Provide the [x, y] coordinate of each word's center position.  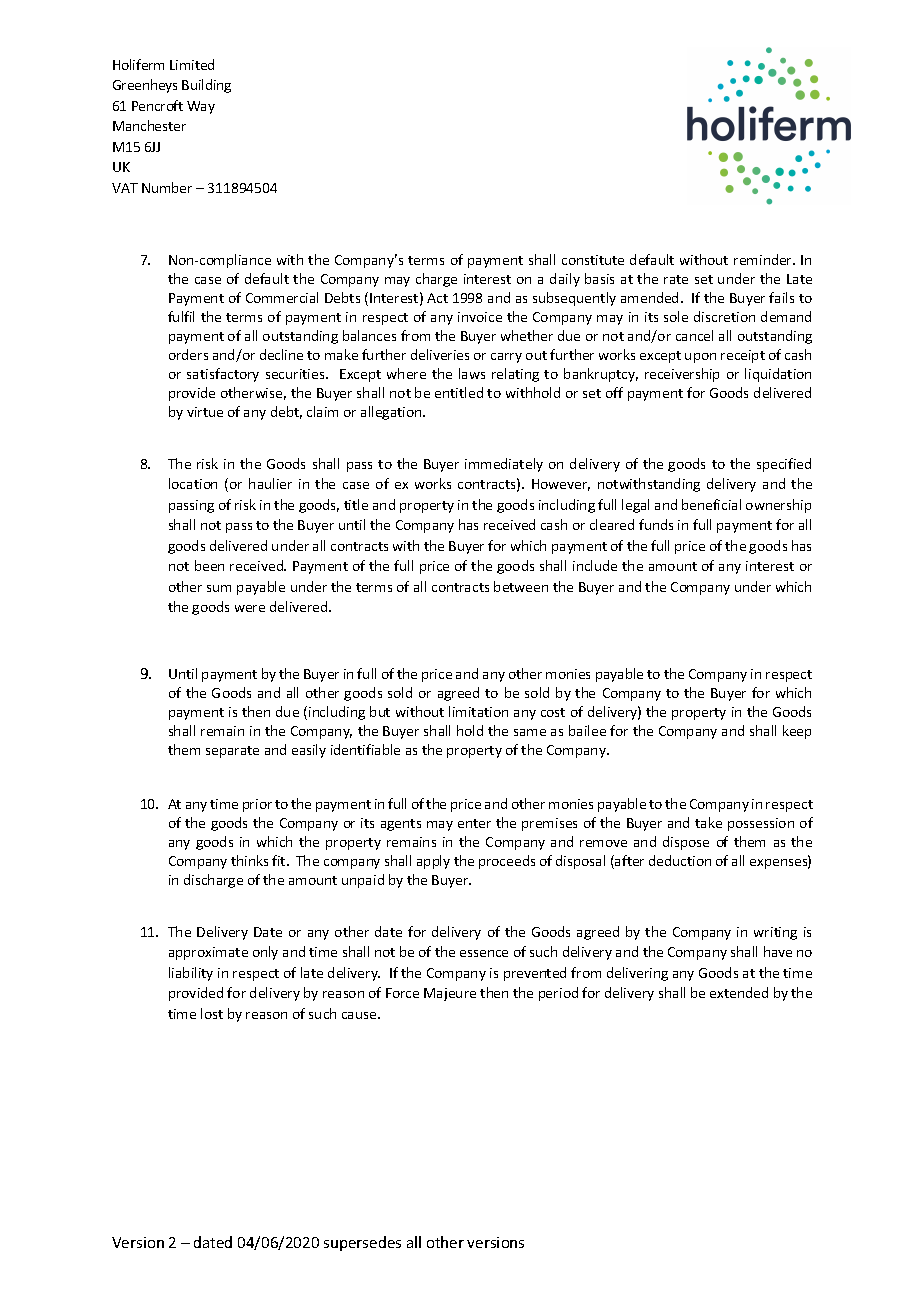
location [193, 483]
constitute [593, 260]
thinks [249, 860]
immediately [504, 465]
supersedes [362, 1243]
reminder [764, 259]
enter [474, 823]
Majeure [450, 994]
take [708, 822]
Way [201, 107]
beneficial [711, 504]
